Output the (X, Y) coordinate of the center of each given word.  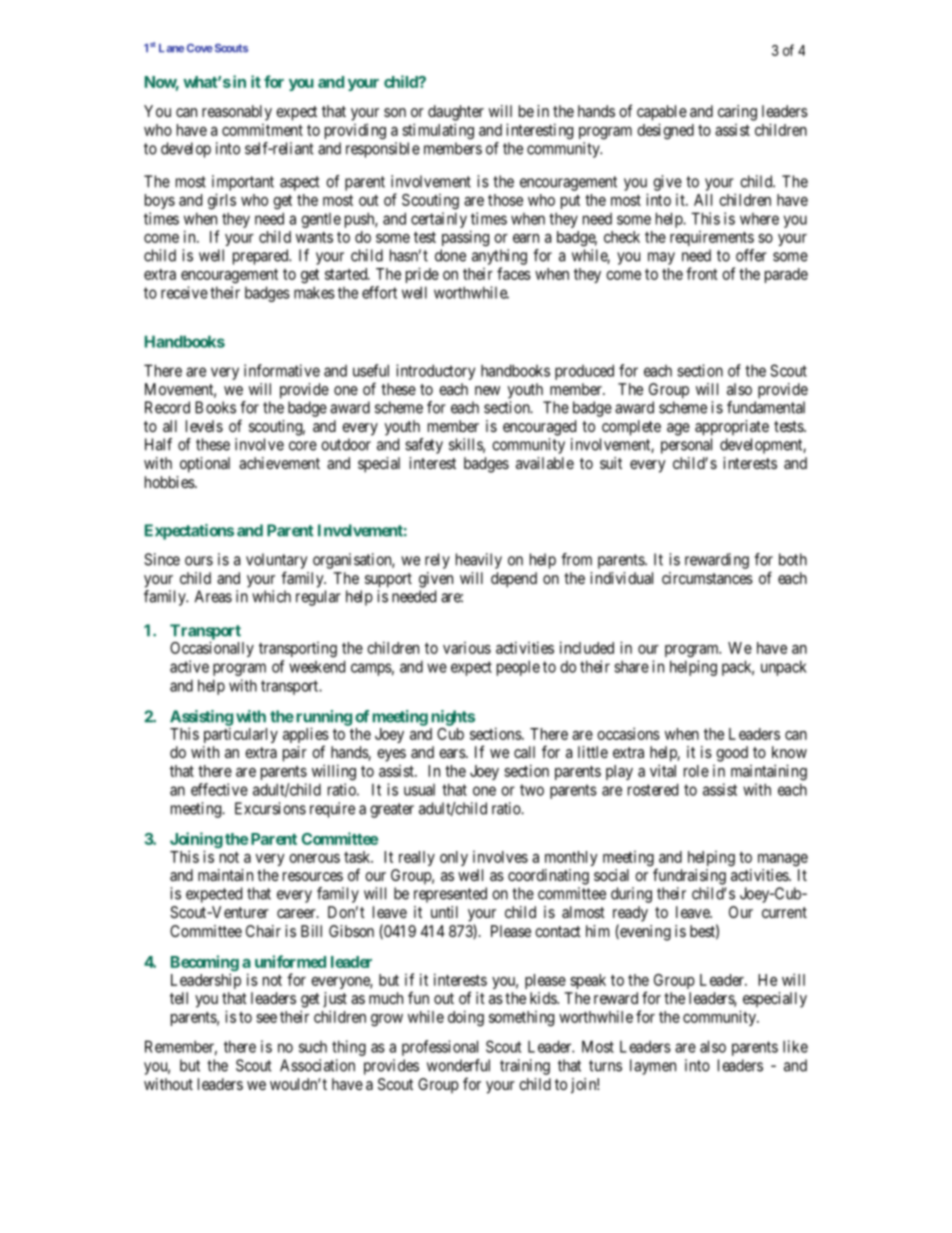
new (487, 390)
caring (737, 113)
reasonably (237, 113)
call (524, 752)
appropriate (732, 428)
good (732, 754)
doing (466, 1018)
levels (204, 426)
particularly (241, 735)
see (266, 1018)
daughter (456, 113)
